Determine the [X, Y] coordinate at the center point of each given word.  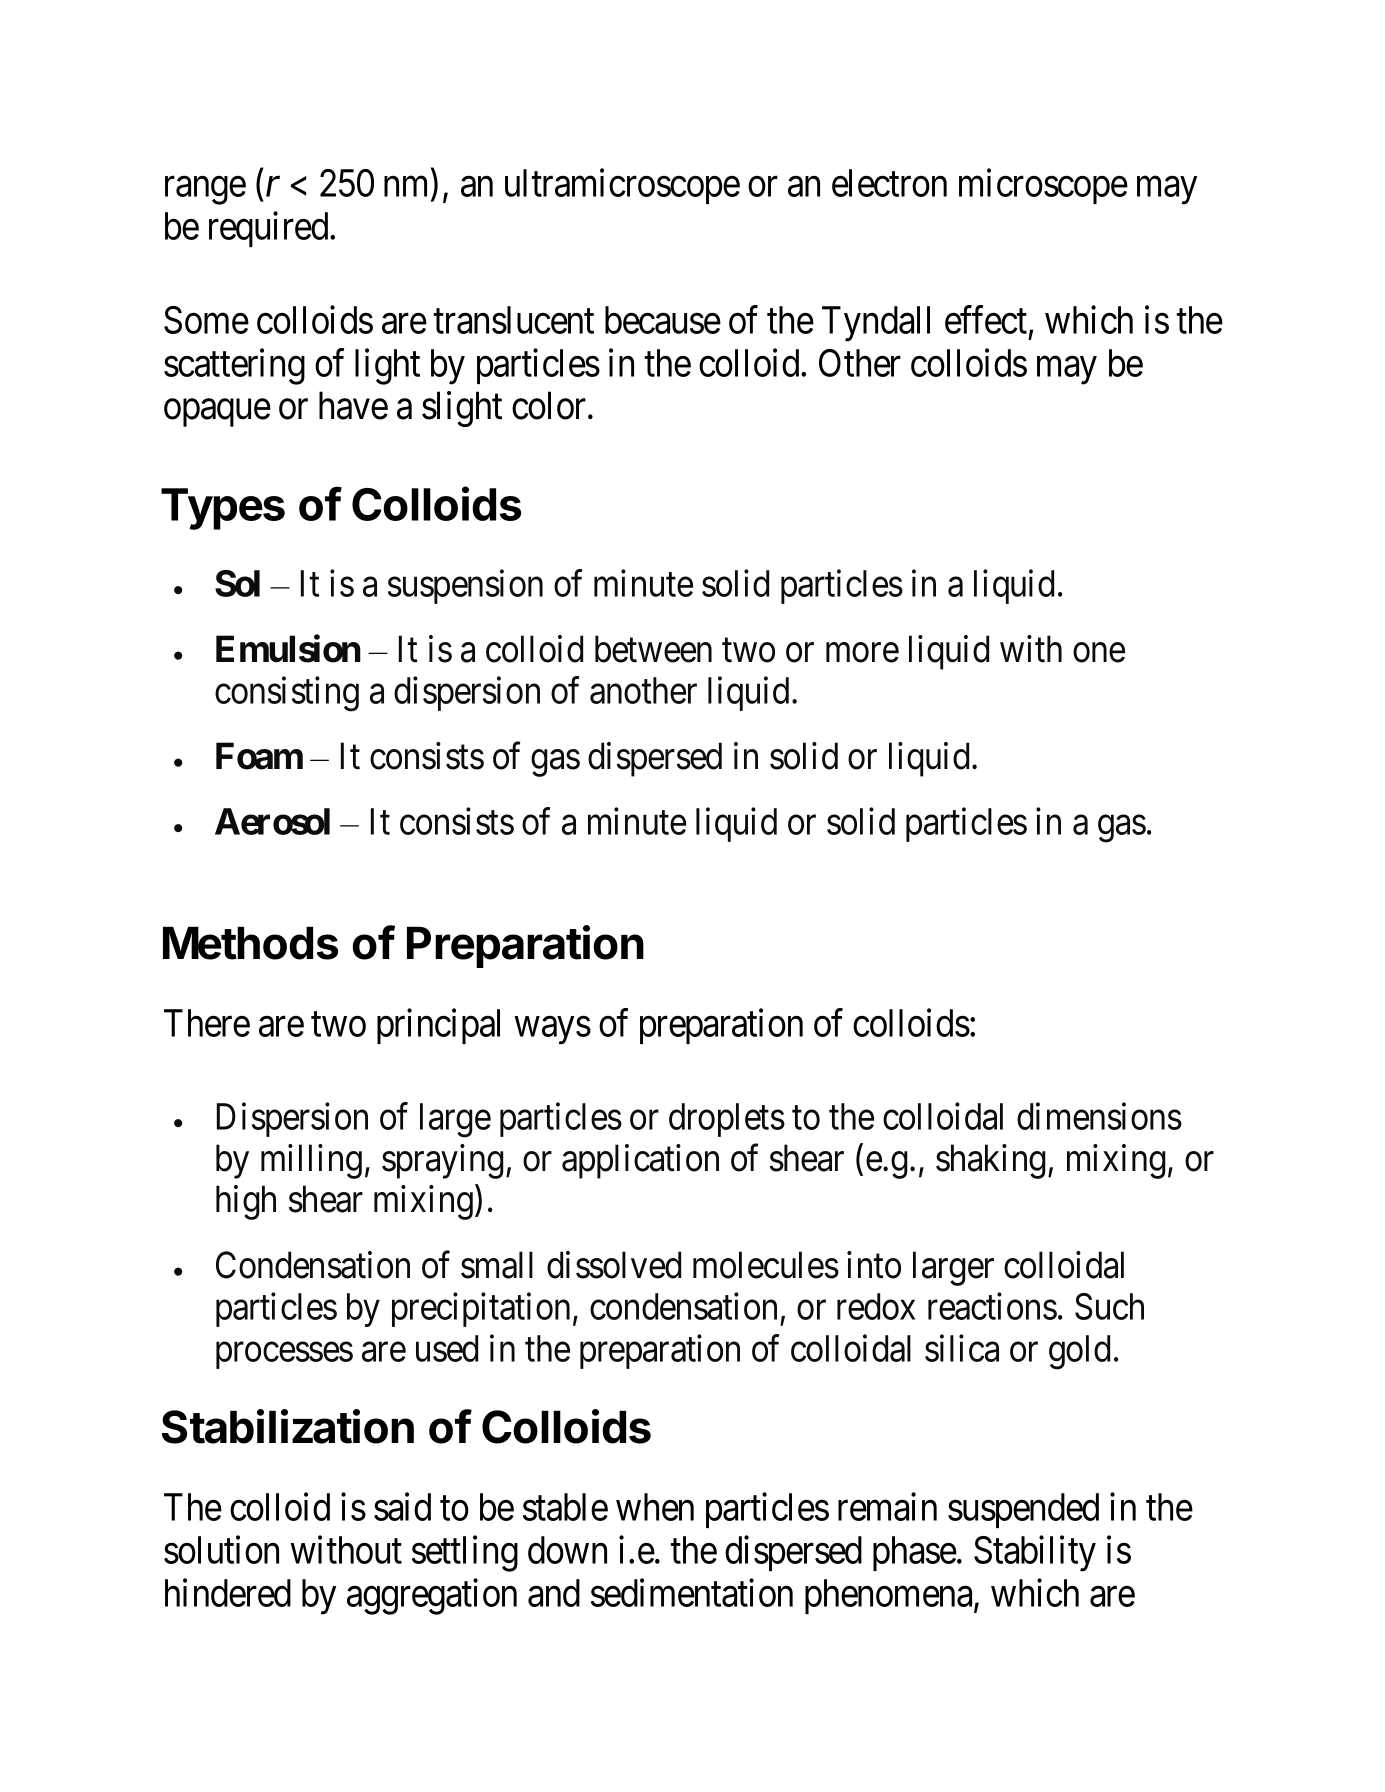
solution [221, 1550]
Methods [250, 943]
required [270, 229]
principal [438, 1026]
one [1099, 653]
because [663, 320]
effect [986, 320]
